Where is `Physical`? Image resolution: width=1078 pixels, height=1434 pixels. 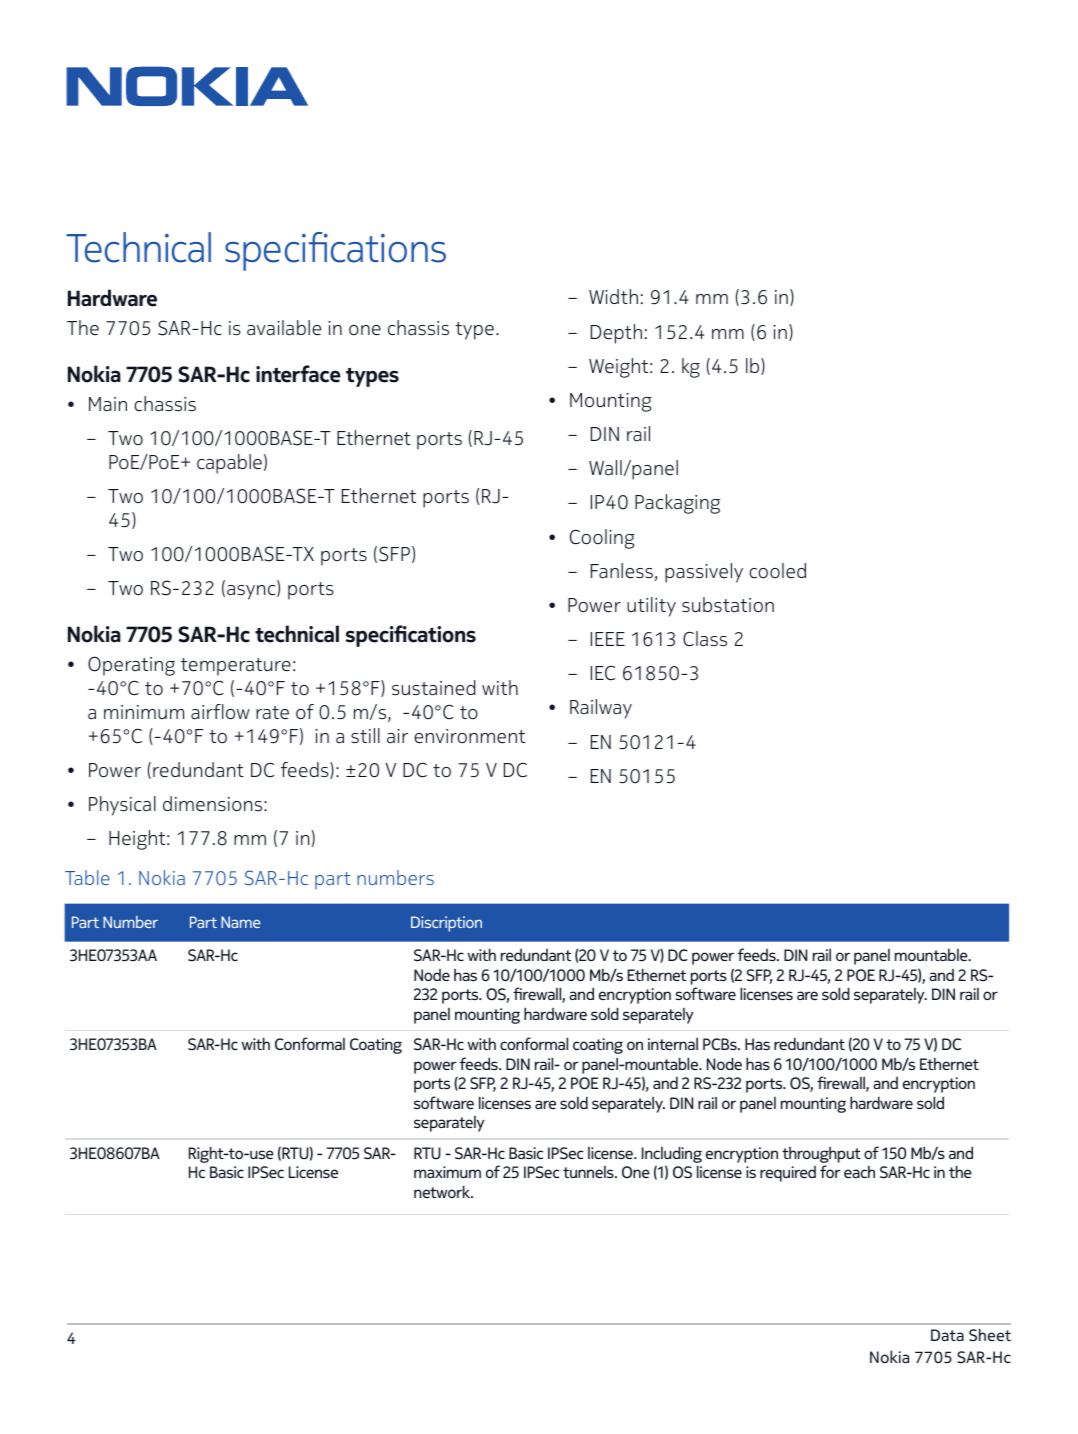
Physical is located at coordinates (122, 806).
